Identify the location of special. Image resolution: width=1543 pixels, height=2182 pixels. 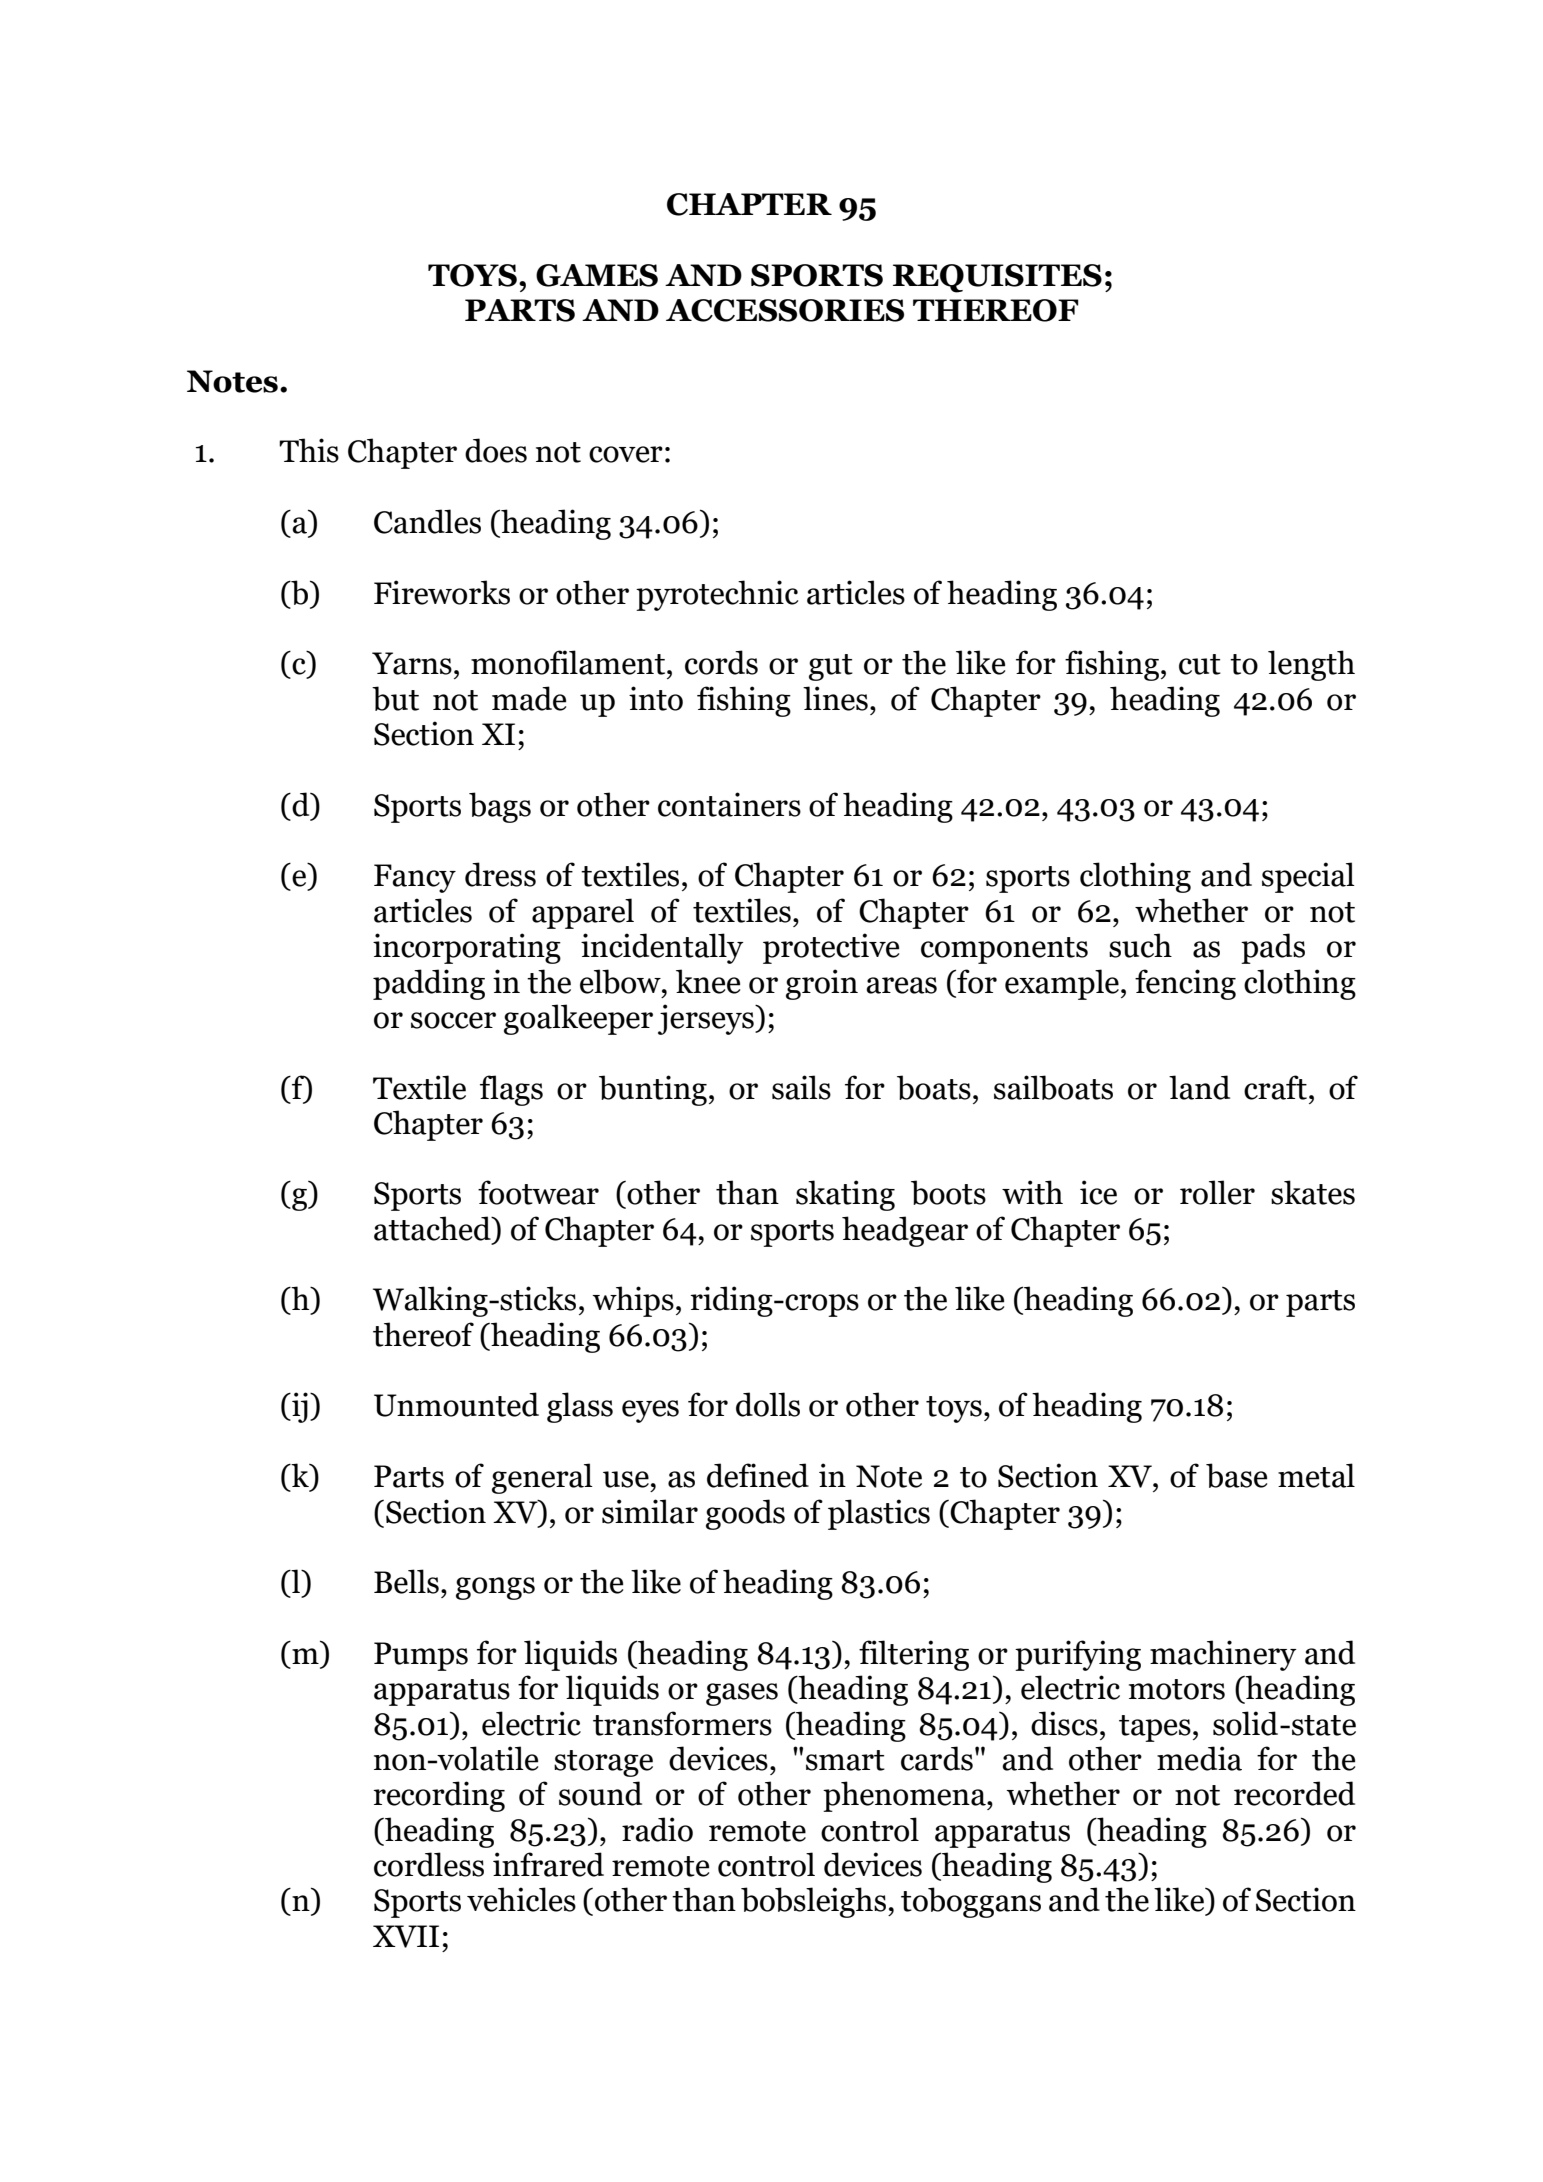
(1308, 877).
